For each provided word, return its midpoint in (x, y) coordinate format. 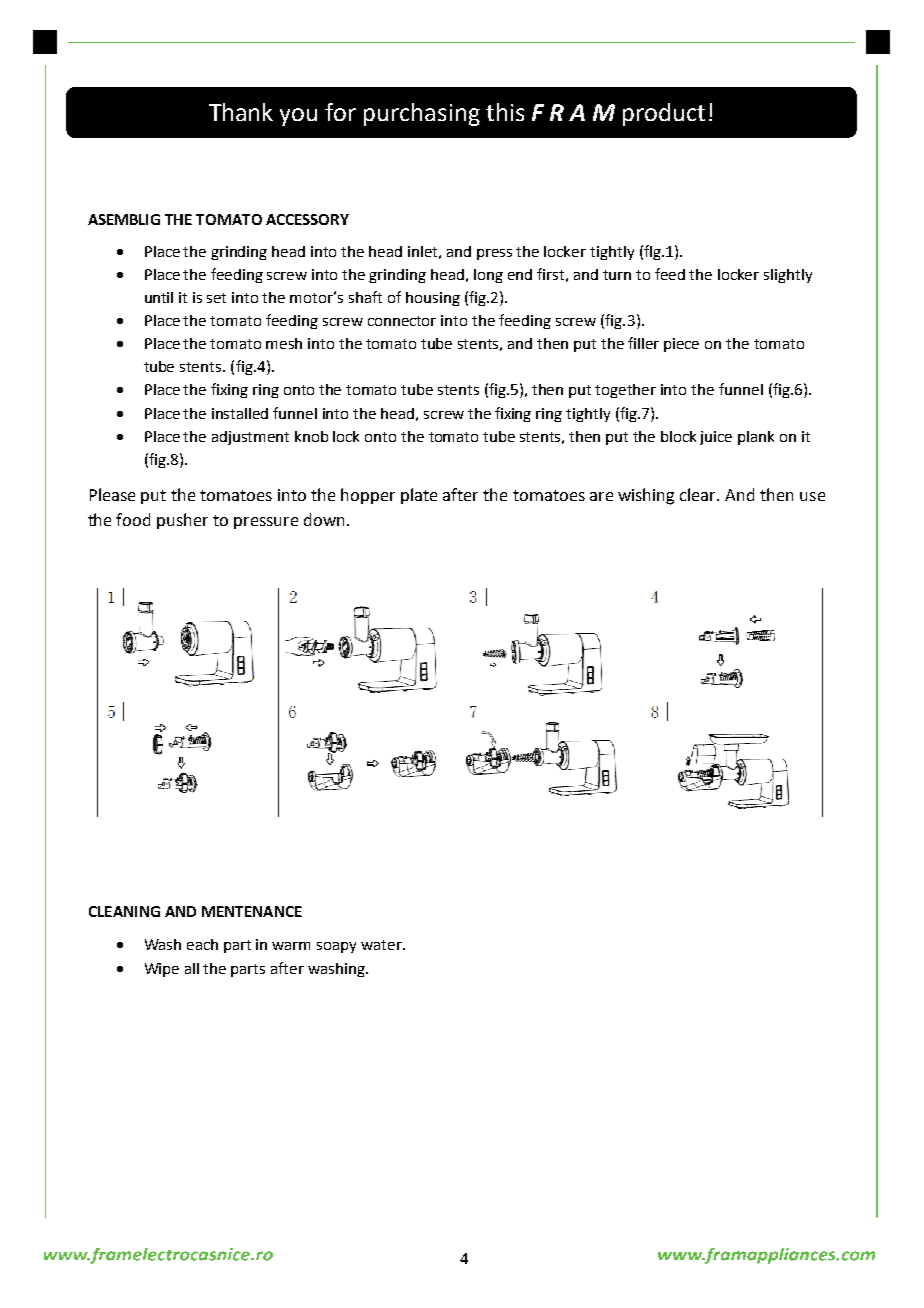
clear (699, 494)
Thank (241, 112)
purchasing (422, 114)
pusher (182, 521)
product (664, 114)
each (202, 944)
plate (419, 496)
